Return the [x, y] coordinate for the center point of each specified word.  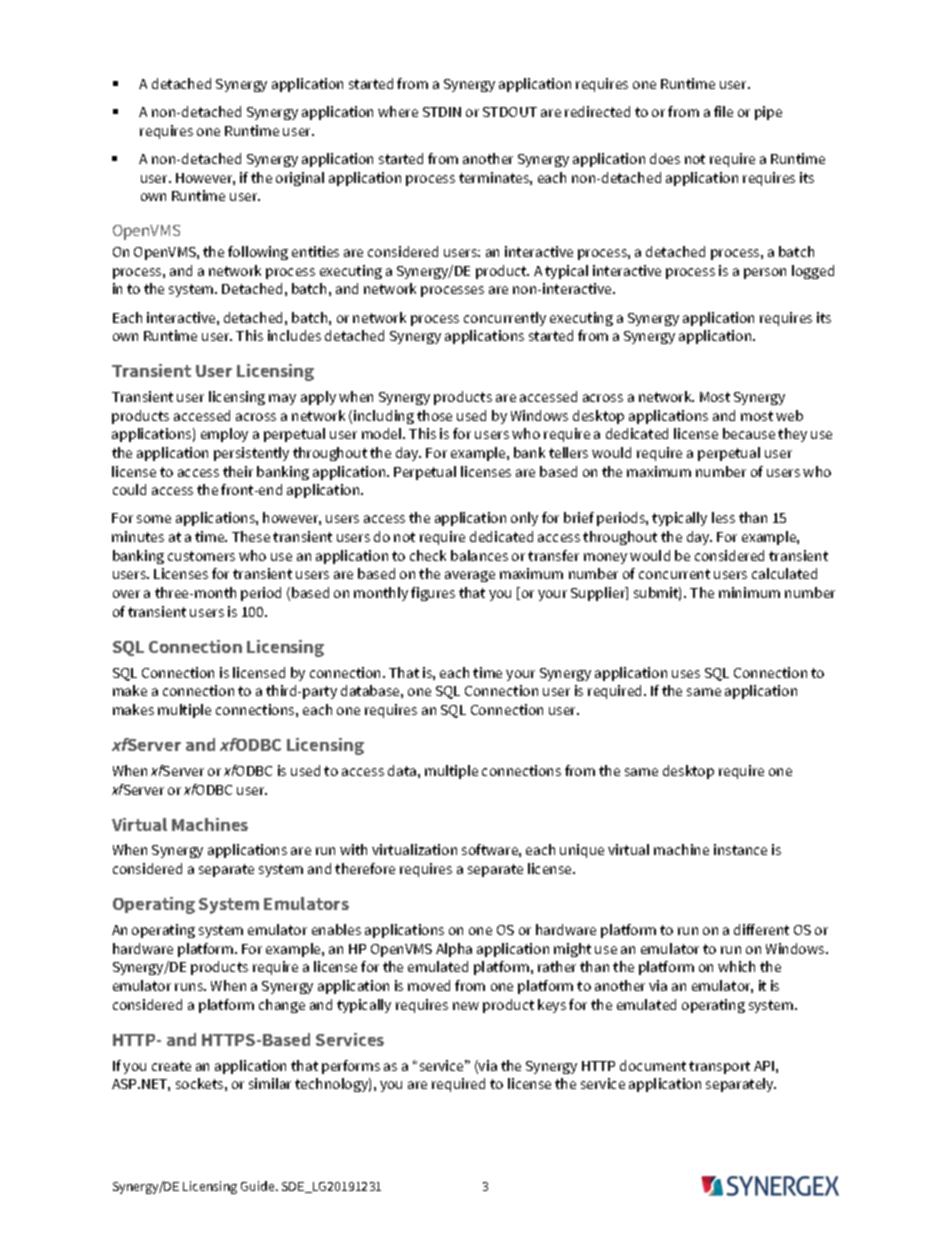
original [300, 179]
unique [582, 851]
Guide [259, 1186]
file [723, 111]
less [723, 517]
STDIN [442, 112]
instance [740, 849]
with [353, 849]
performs [351, 1067]
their [238, 471]
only [524, 519]
